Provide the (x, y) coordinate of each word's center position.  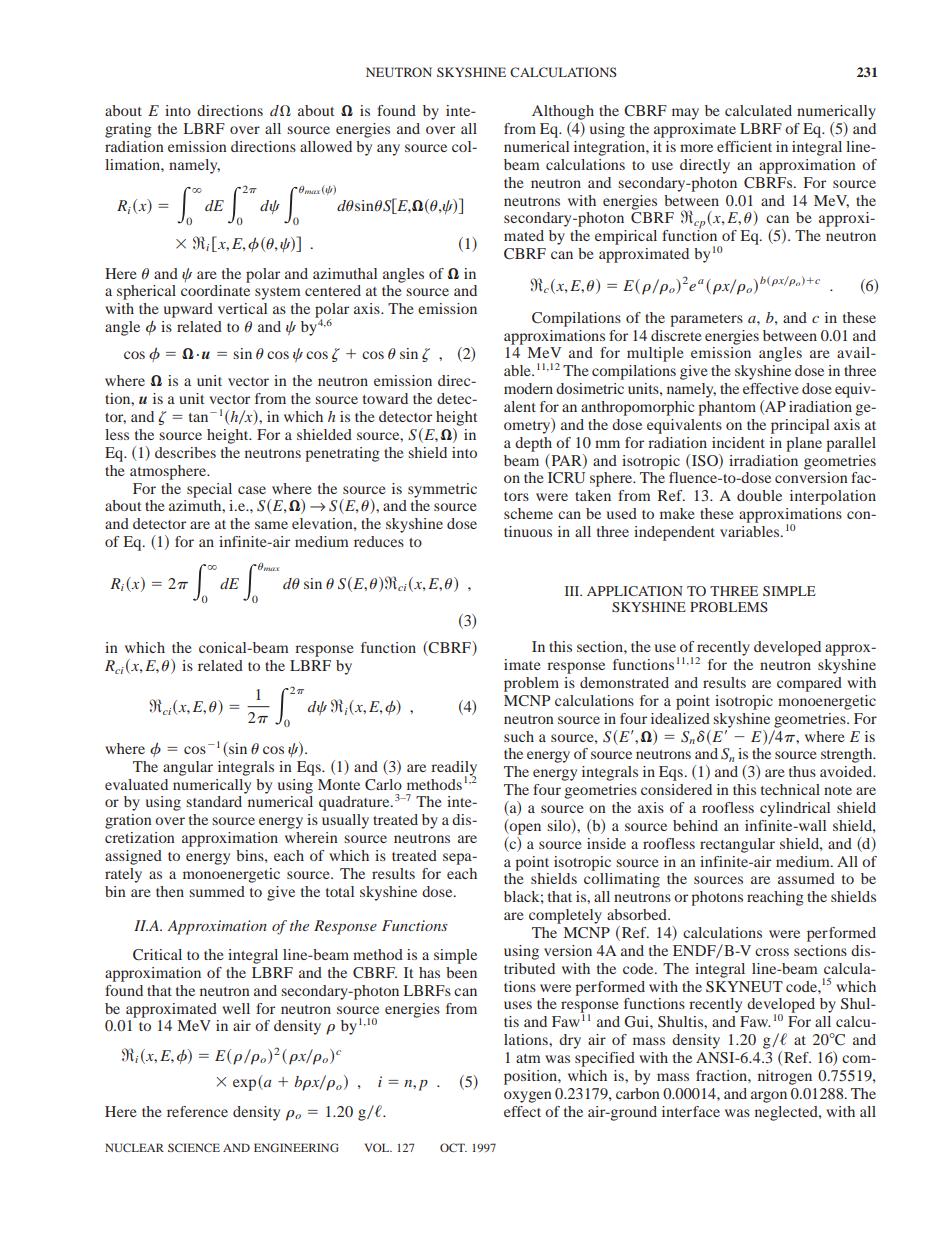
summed (217, 891)
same (271, 525)
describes (185, 452)
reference (197, 1111)
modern (528, 388)
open (524, 829)
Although (563, 112)
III (573, 591)
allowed (326, 146)
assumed (806, 878)
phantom (727, 408)
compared (809, 684)
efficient (744, 146)
